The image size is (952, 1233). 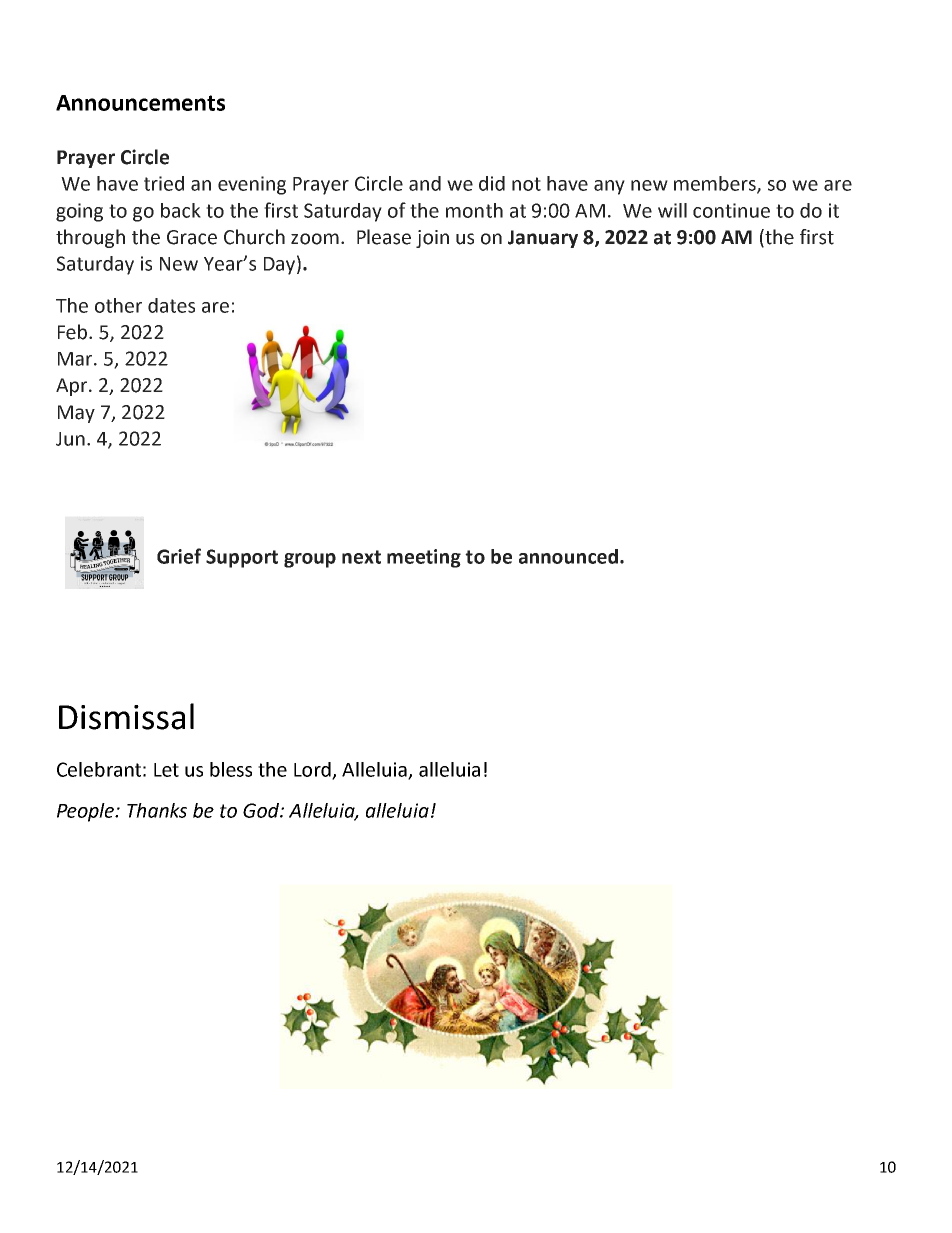 What do you see at coordinates (140, 103) in the screenshot?
I see `Announcements` at bounding box center [140, 103].
